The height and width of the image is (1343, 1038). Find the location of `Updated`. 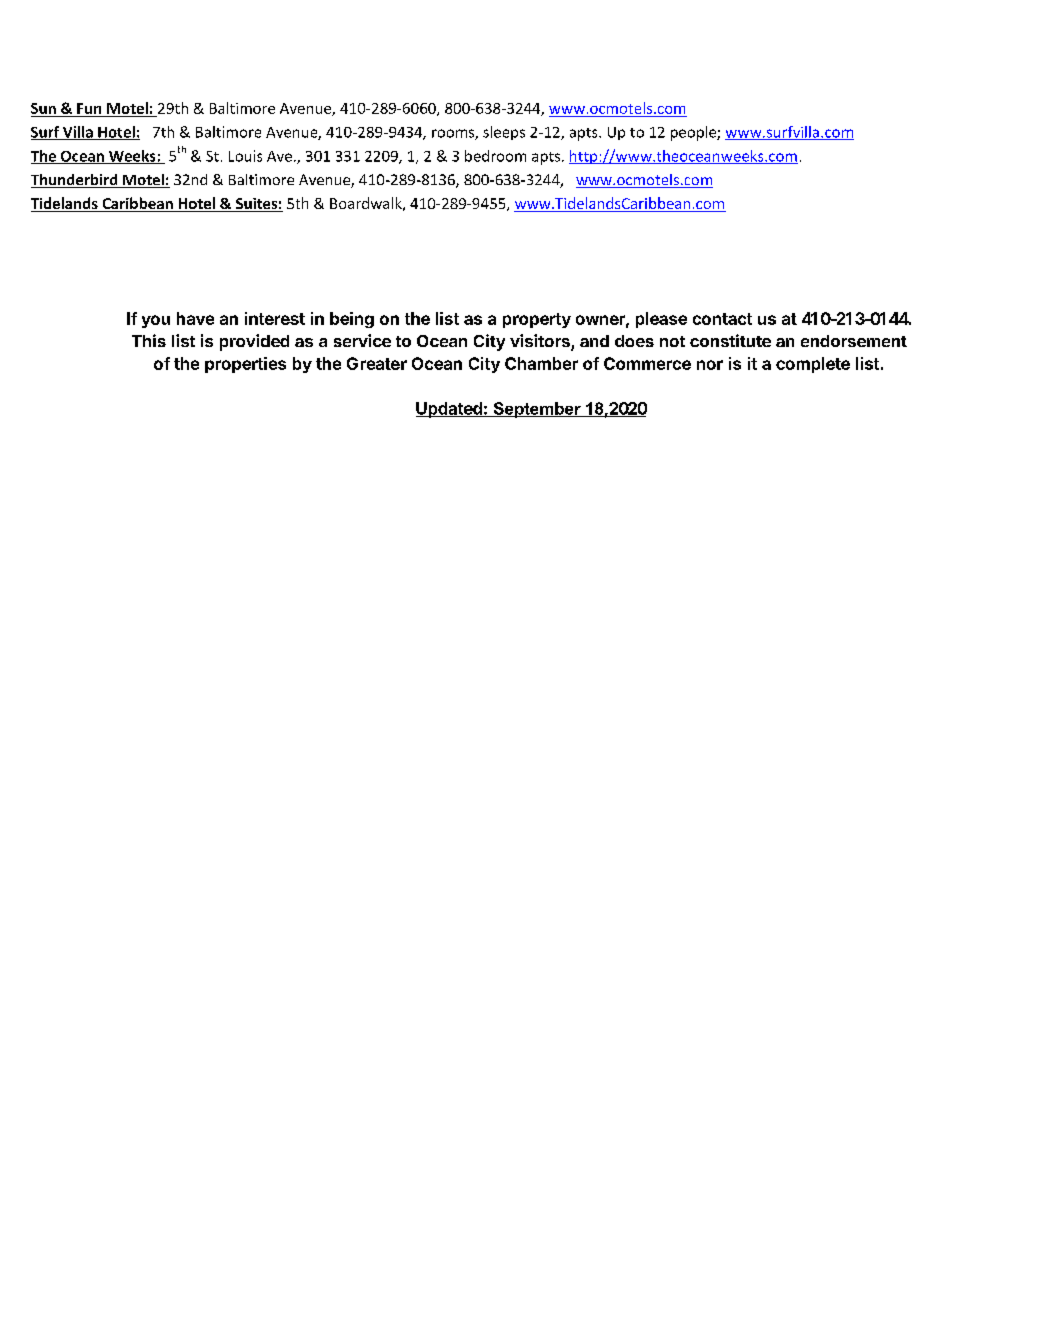

Updated is located at coordinates (450, 410).
